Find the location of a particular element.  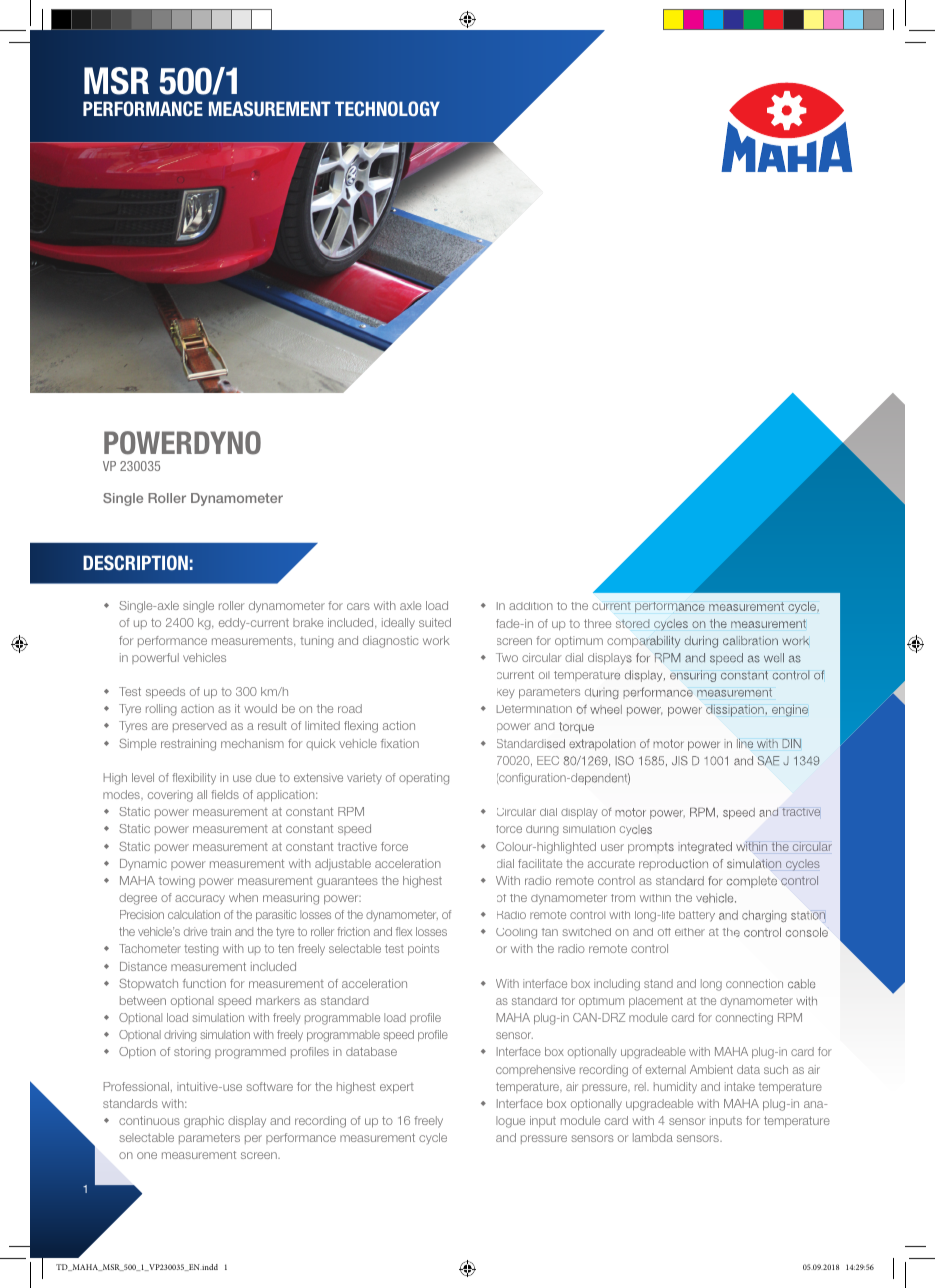

graphic is located at coordinates (204, 1122).
